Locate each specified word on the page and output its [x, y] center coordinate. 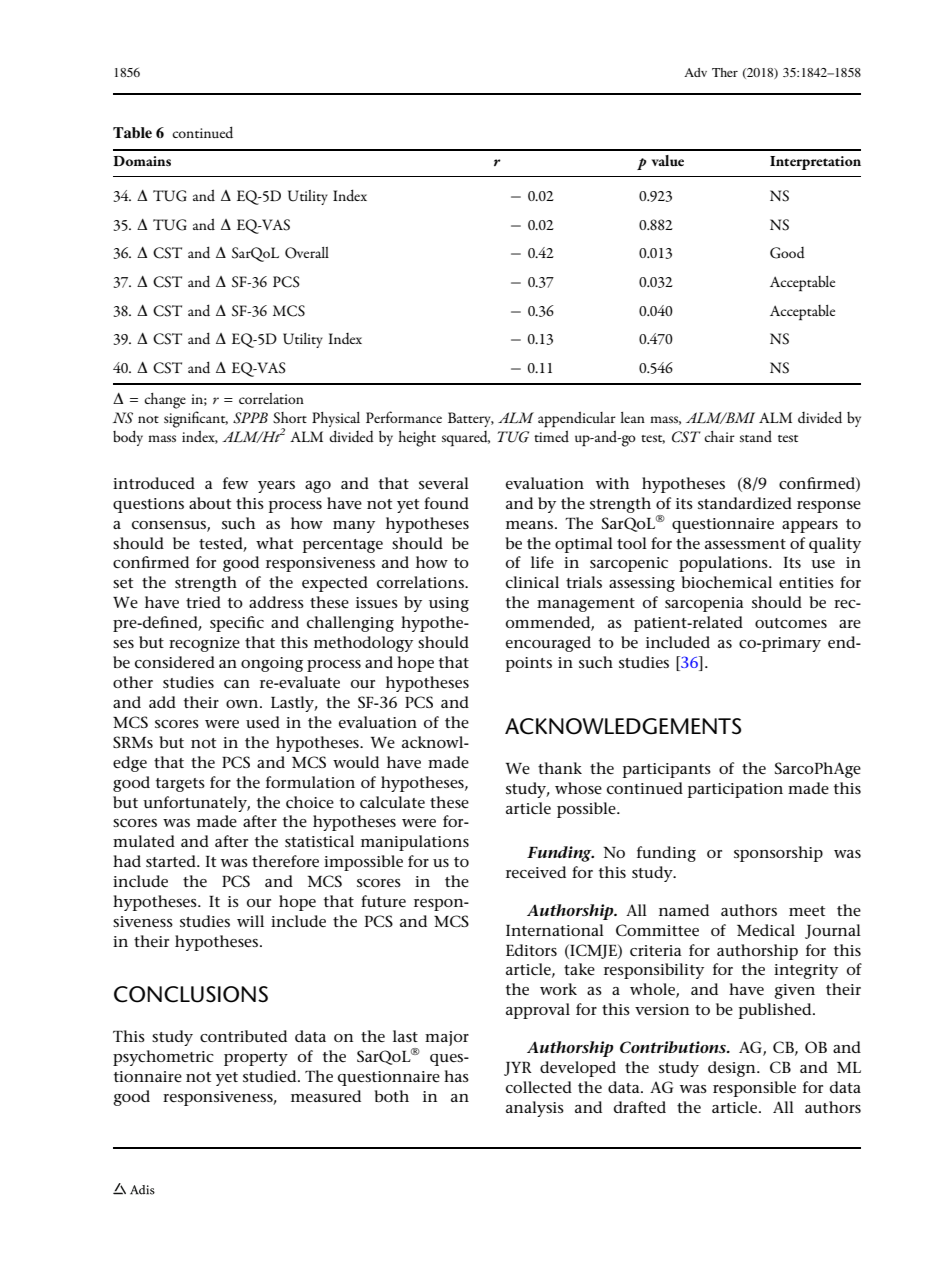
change [165, 401]
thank [560, 768]
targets [180, 785]
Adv [695, 72]
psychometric [163, 1058]
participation [735, 790]
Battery [471, 419]
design [733, 1069]
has [456, 1076]
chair [719, 436]
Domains [142, 161]
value [668, 160]
